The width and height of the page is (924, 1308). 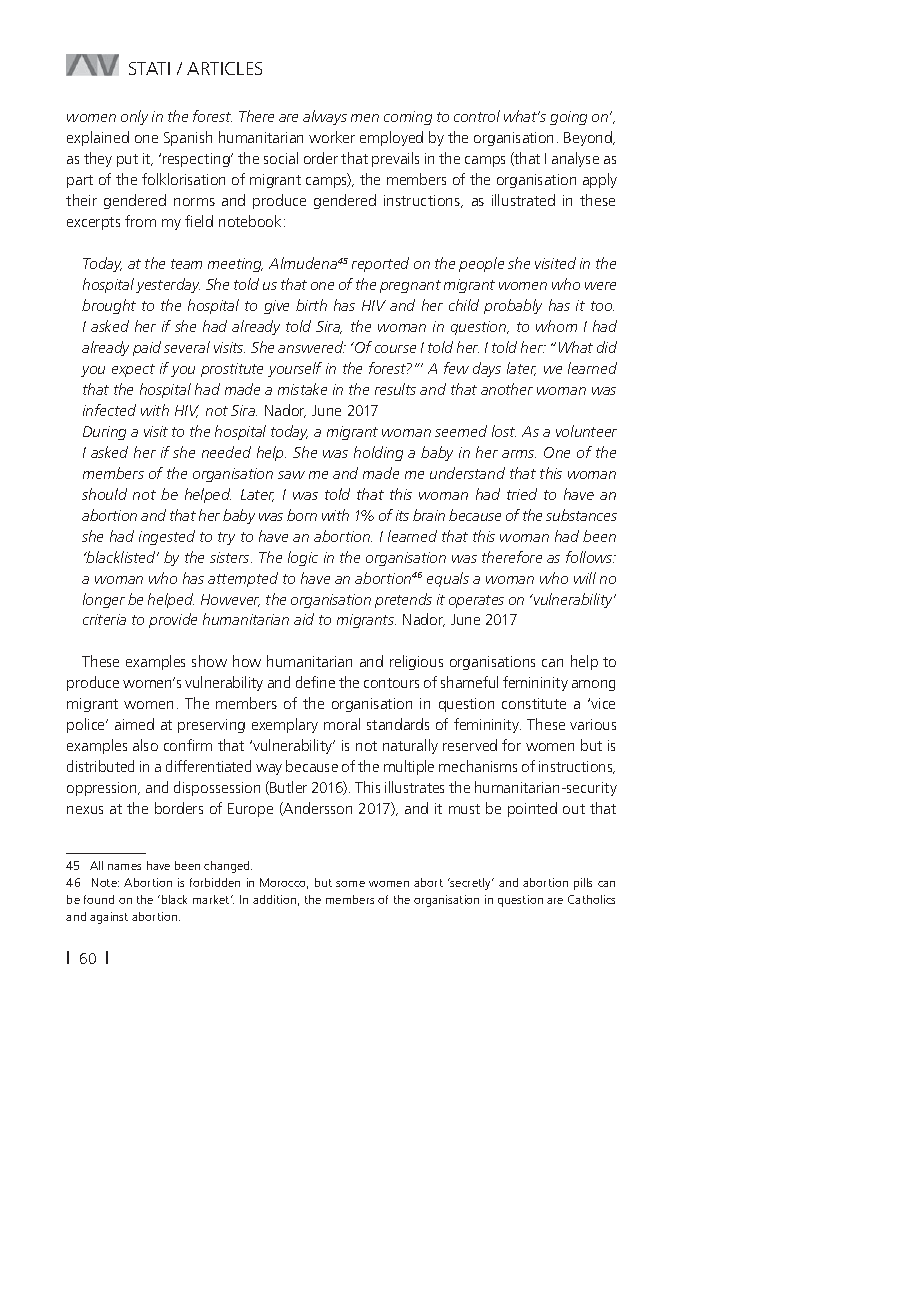 I want to click on provide, so click(x=173, y=620).
